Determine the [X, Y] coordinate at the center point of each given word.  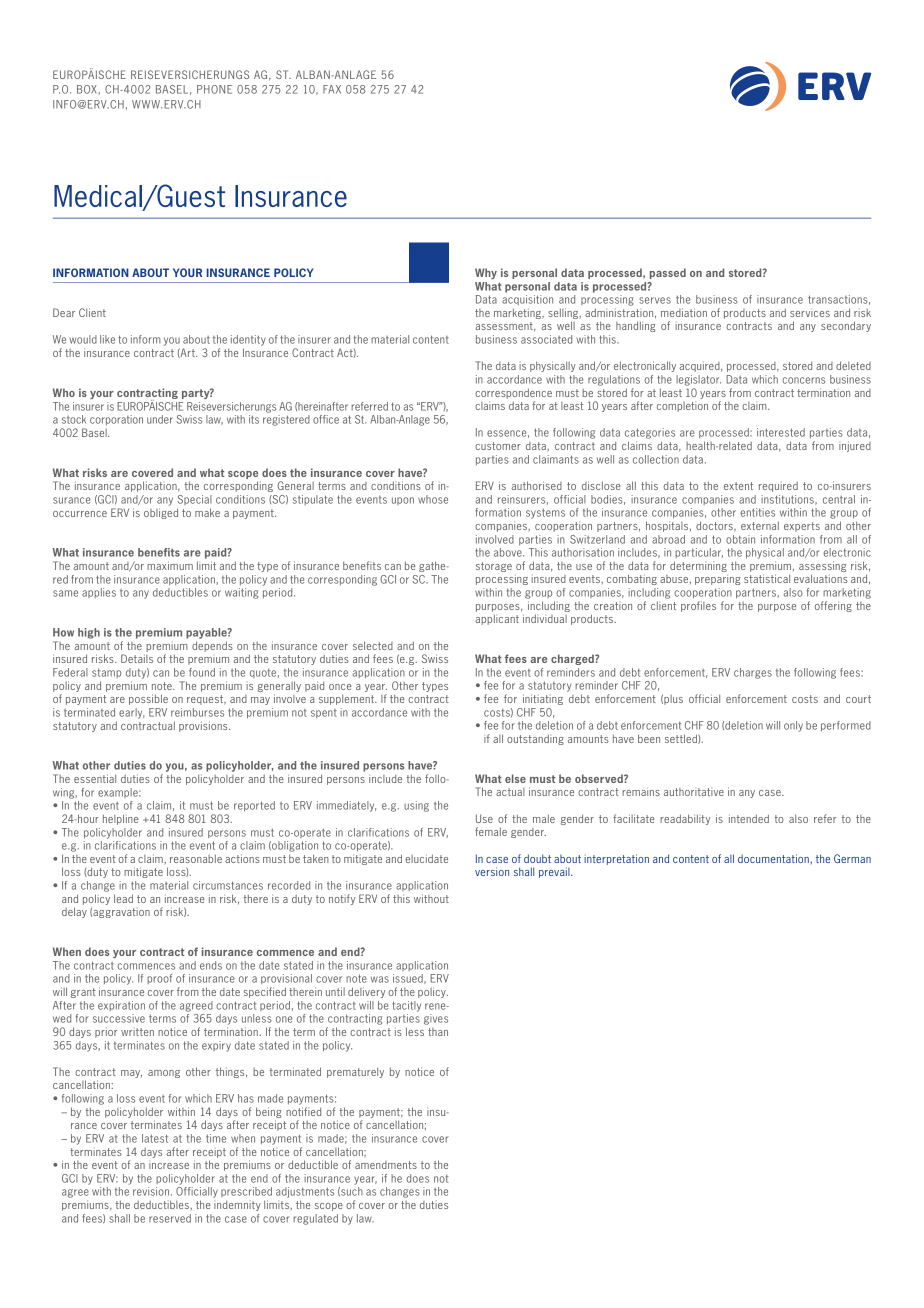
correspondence [513, 393]
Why [486, 273]
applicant [497, 619]
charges [753, 673]
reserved [170, 1218]
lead [123, 898]
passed [668, 273]
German [852, 858]
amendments [386, 1165]
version [492, 871]
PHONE [214, 89]
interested [781, 432]
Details [137, 658]
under [160, 419]
